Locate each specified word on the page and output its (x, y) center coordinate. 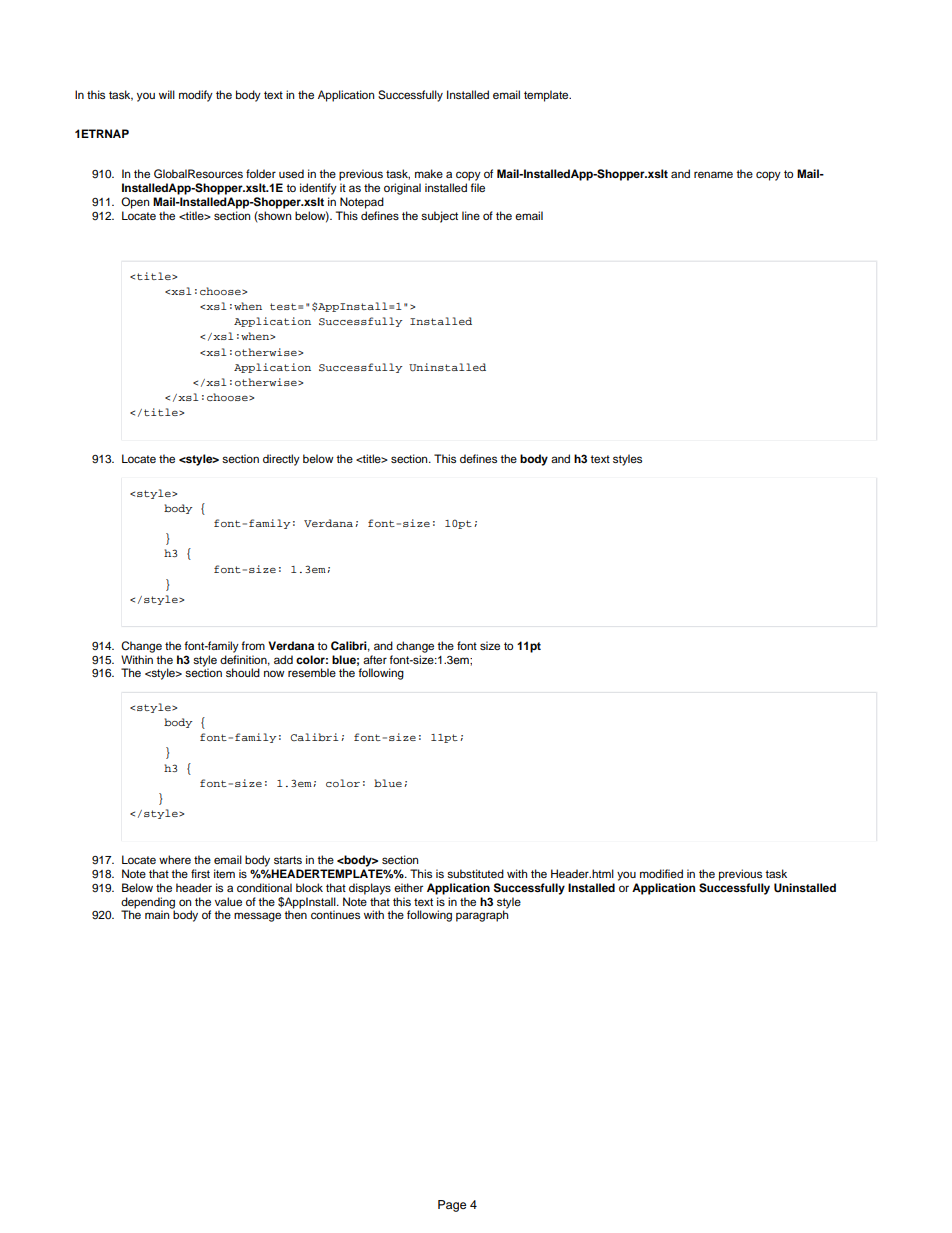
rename (713, 174)
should (243, 672)
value (228, 901)
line (471, 215)
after (375, 659)
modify (196, 96)
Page (452, 1206)
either (408, 887)
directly (281, 460)
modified (661, 873)
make (429, 173)
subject (439, 217)
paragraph (482, 916)
